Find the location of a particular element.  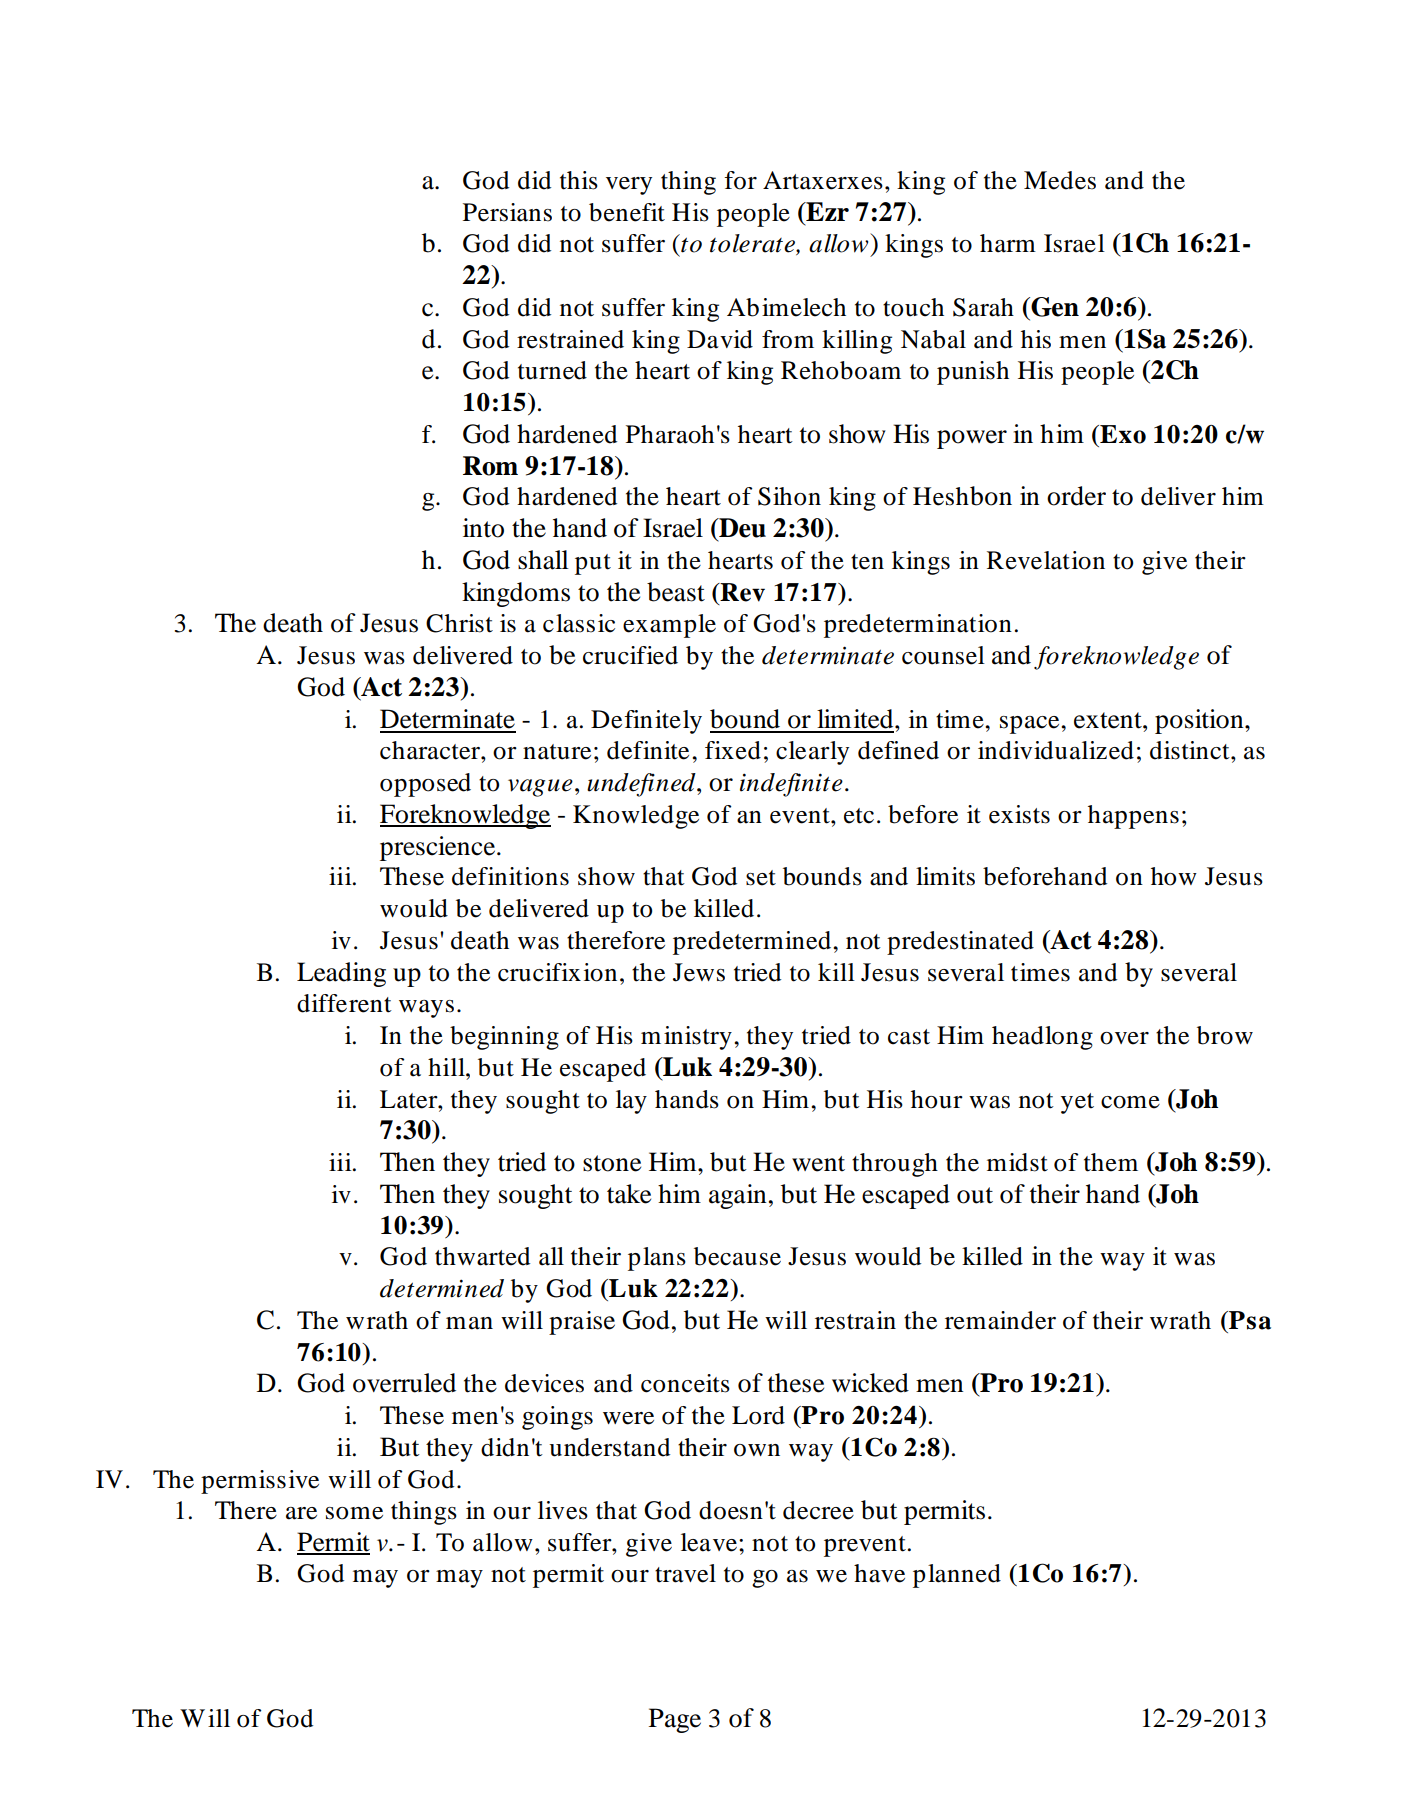

Leading is located at coordinates (341, 974).
